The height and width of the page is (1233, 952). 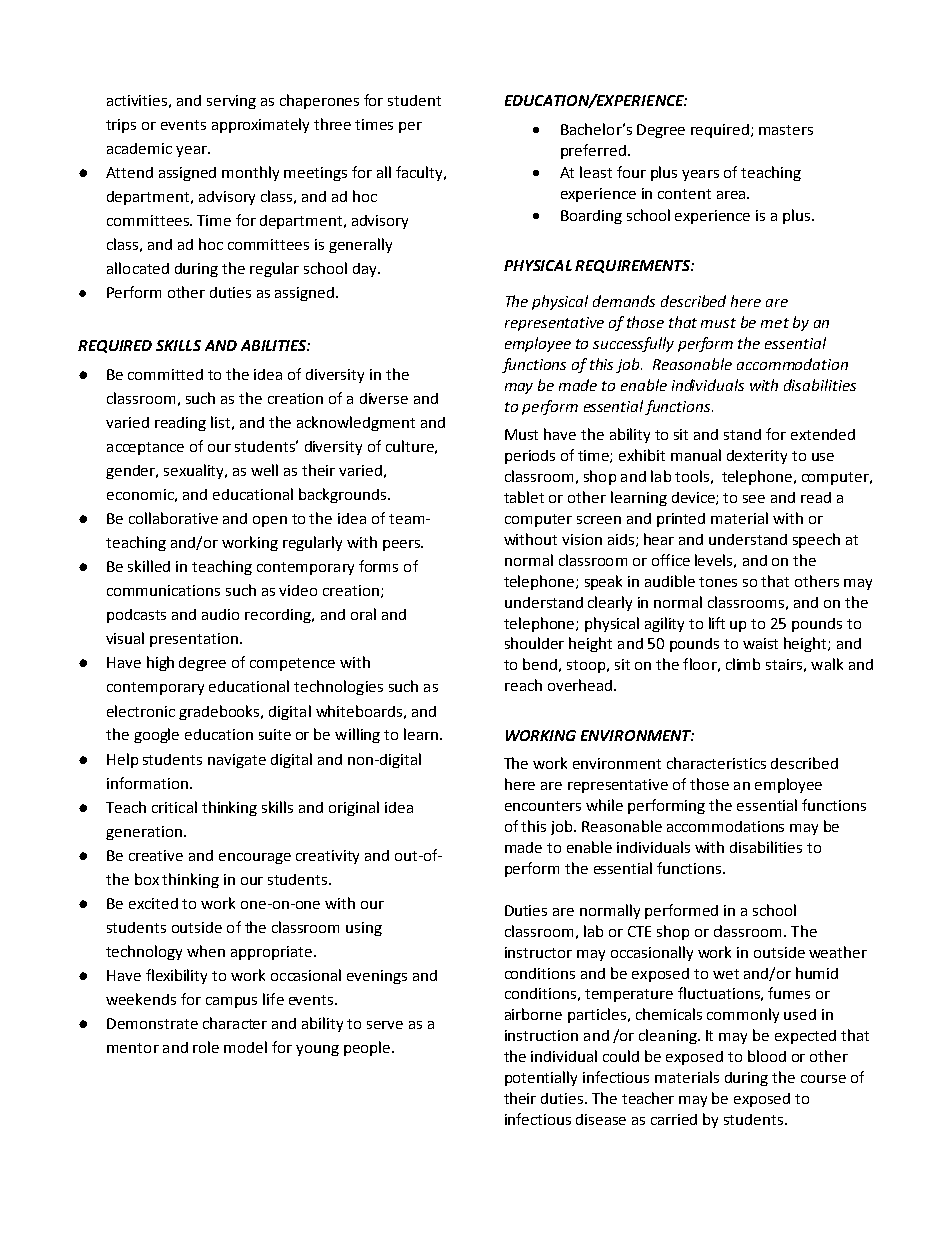 I want to click on masters, so click(x=786, y=130).
